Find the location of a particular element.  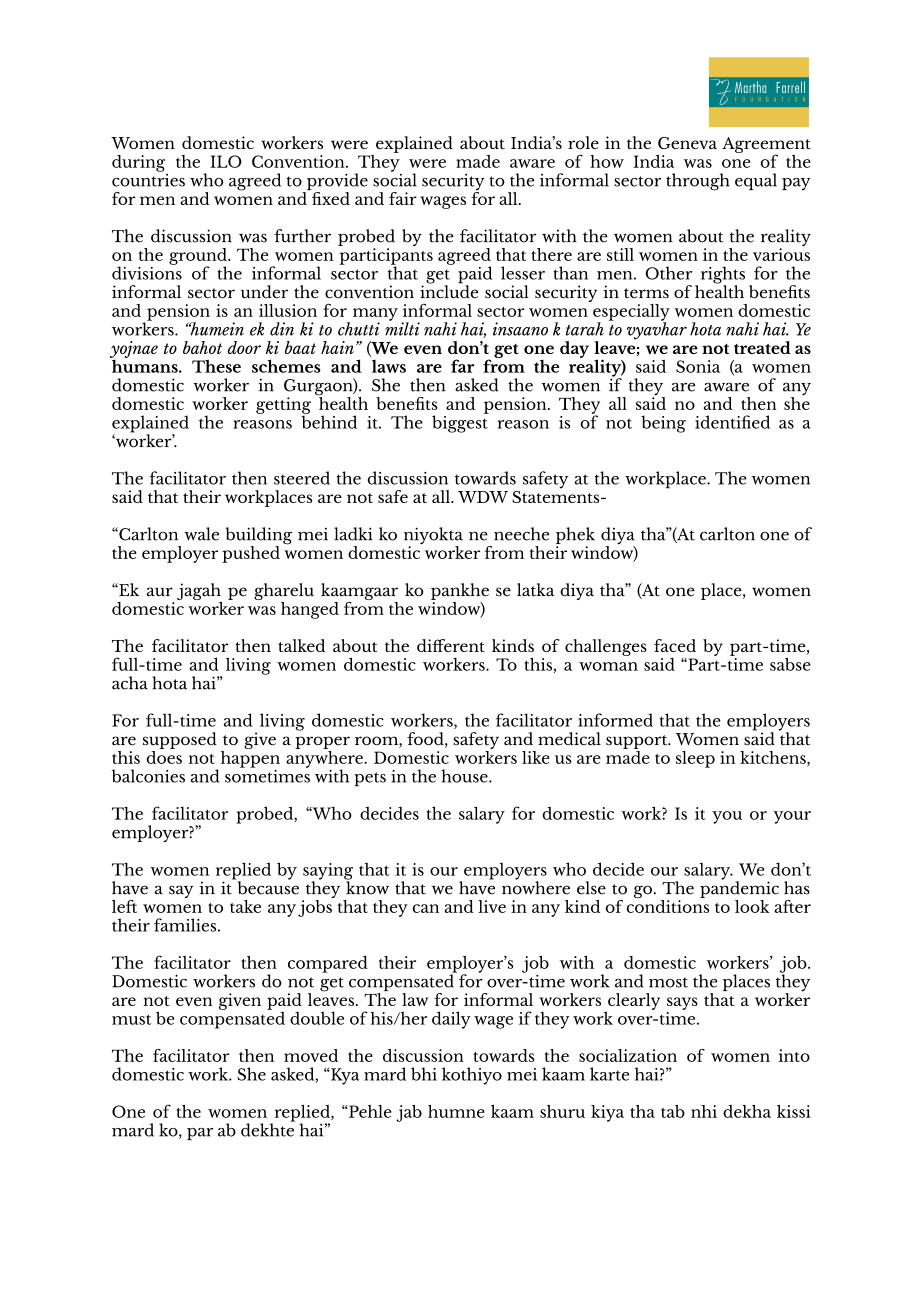

identified is located at coordinates (732, 422).
